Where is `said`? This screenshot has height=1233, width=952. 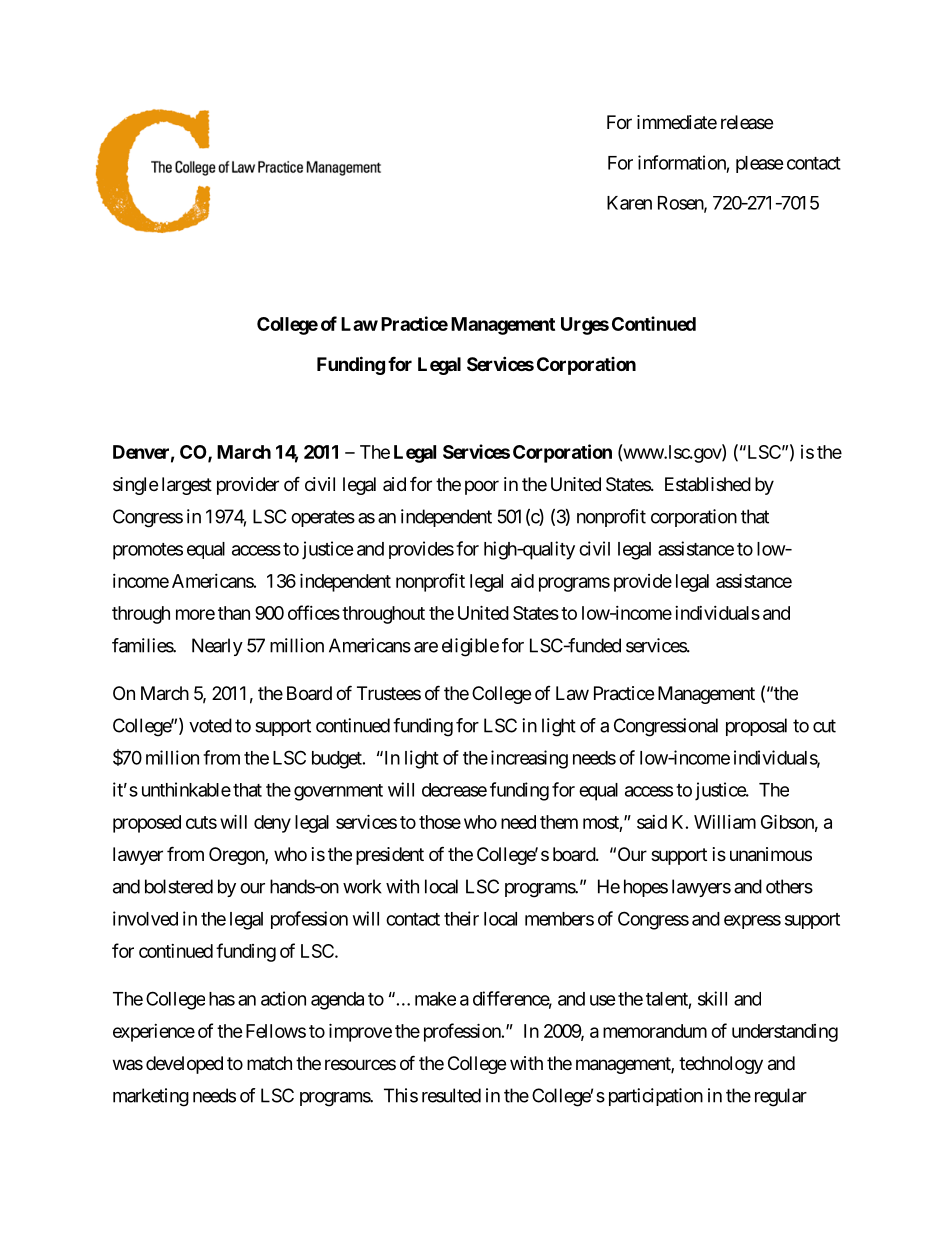 said is located at coordinates (652, 822).
